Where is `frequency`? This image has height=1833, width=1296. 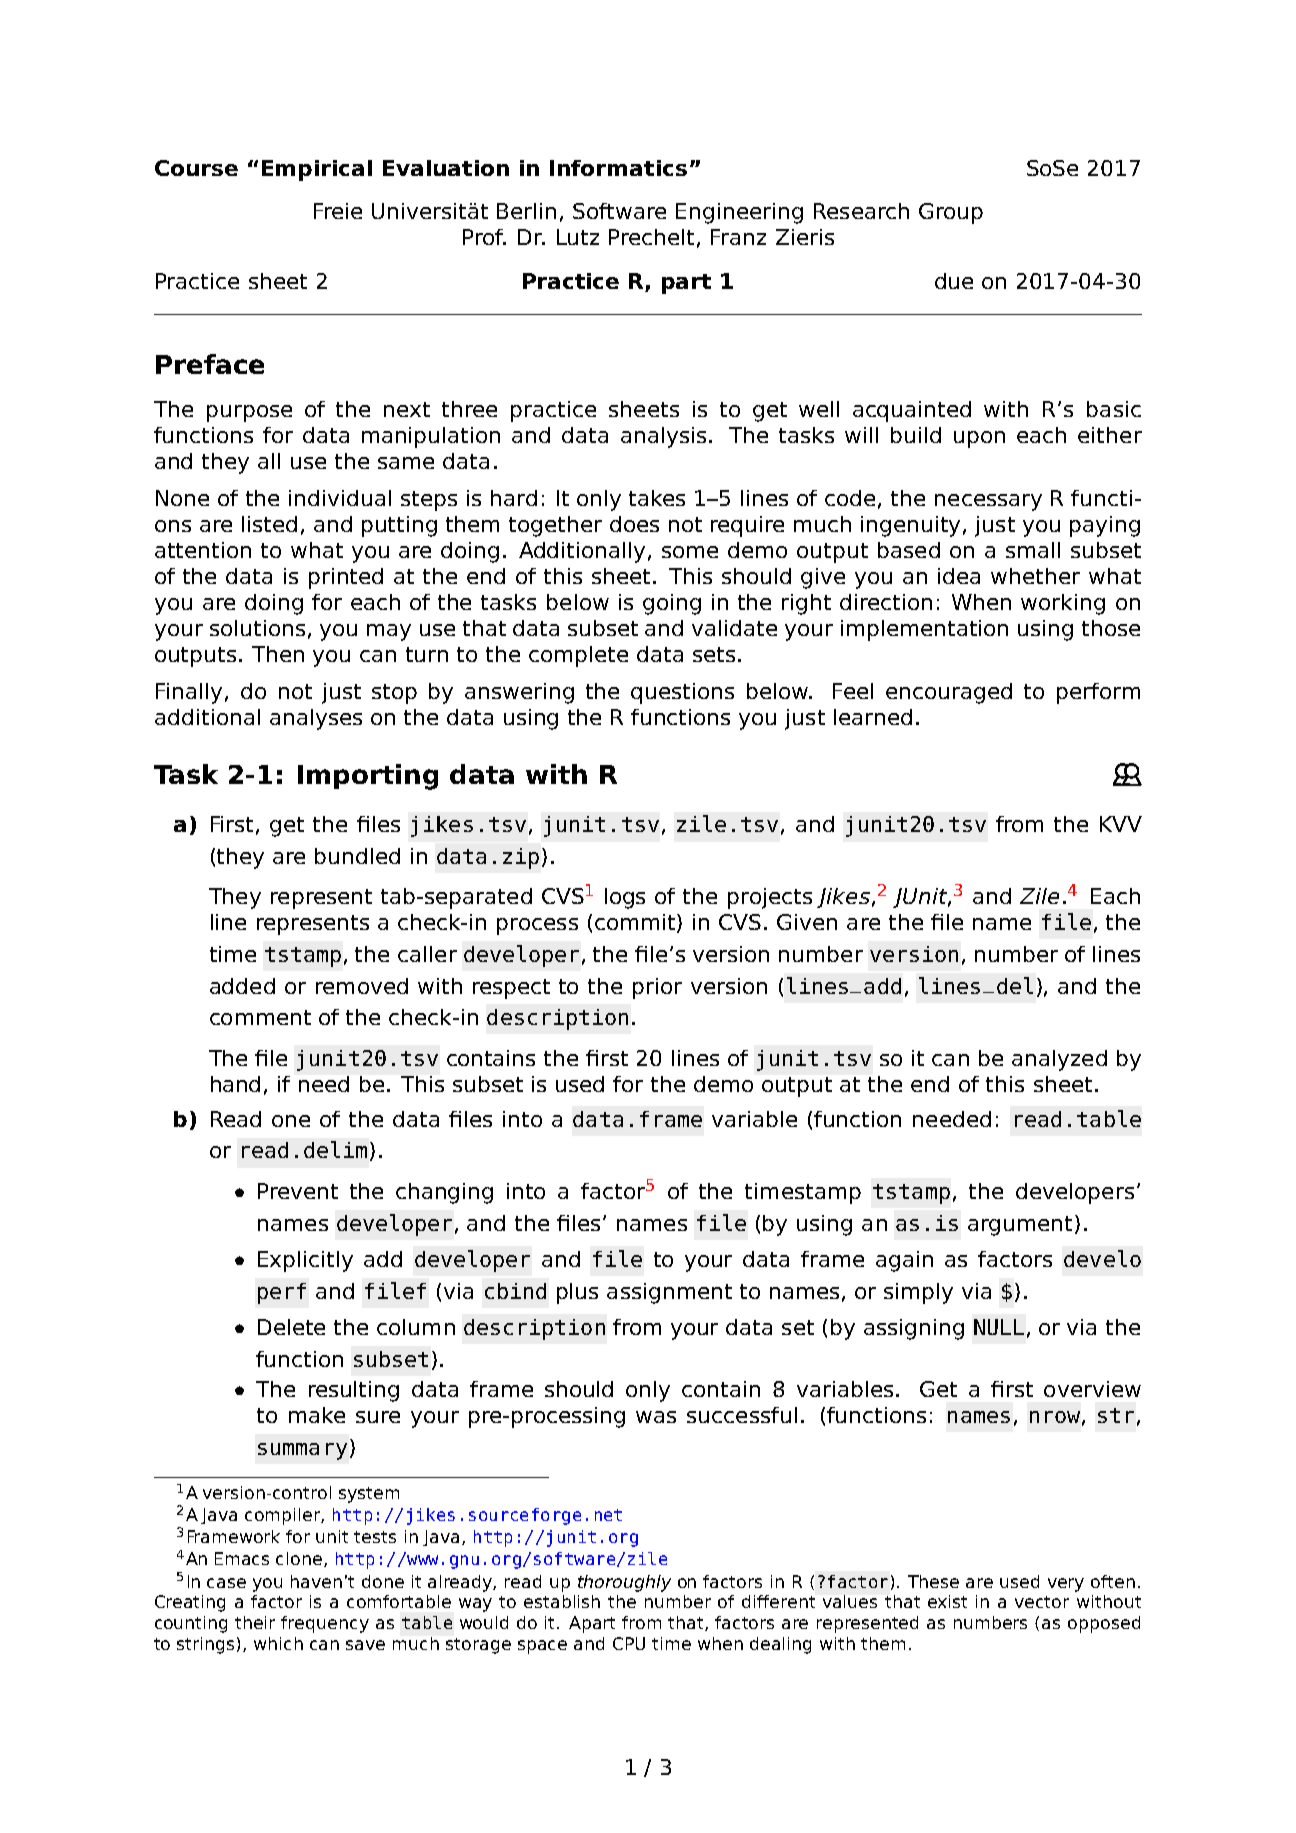
frequency is located at coordinates (325, 1624).
